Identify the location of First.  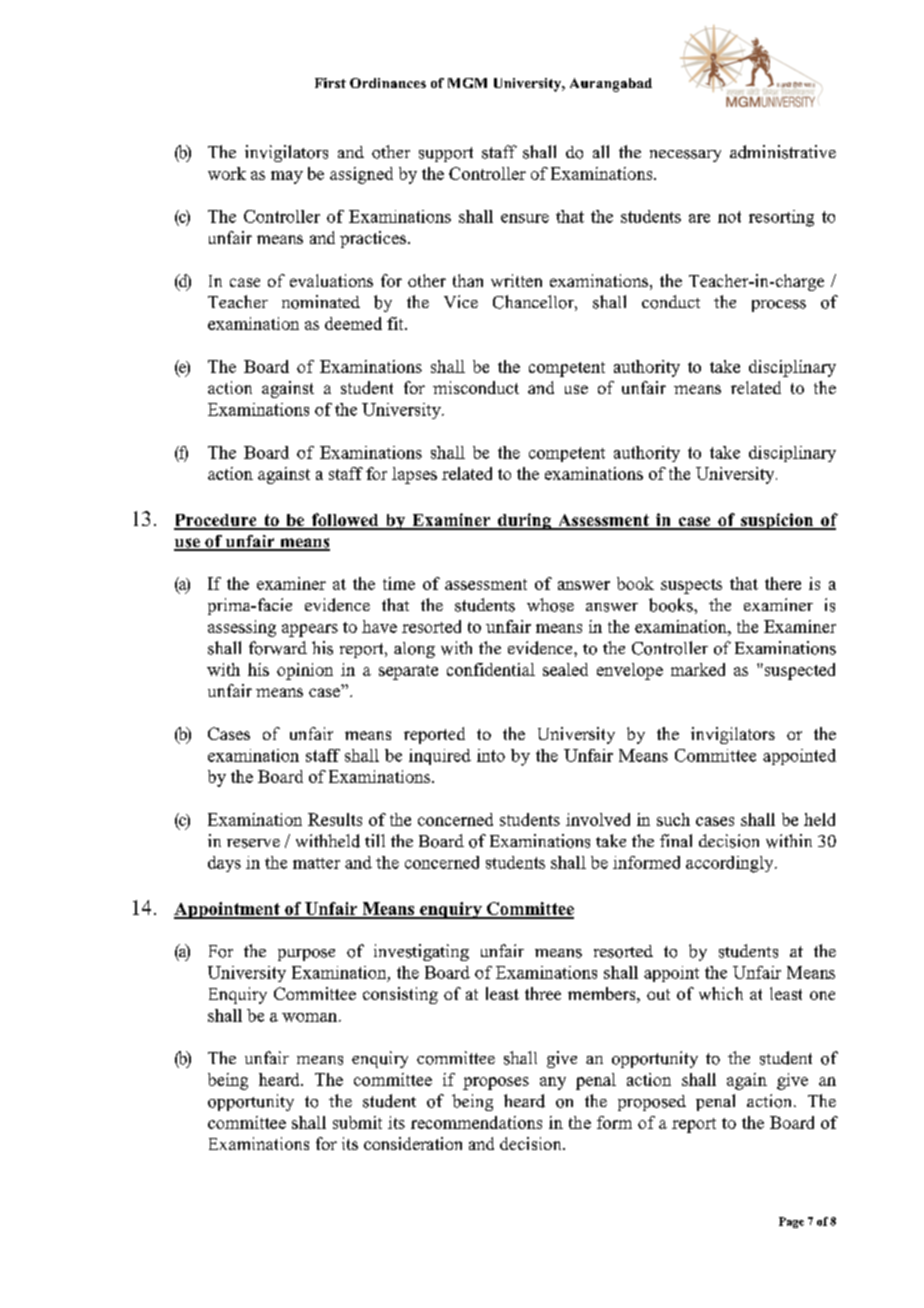
(330, 83).
